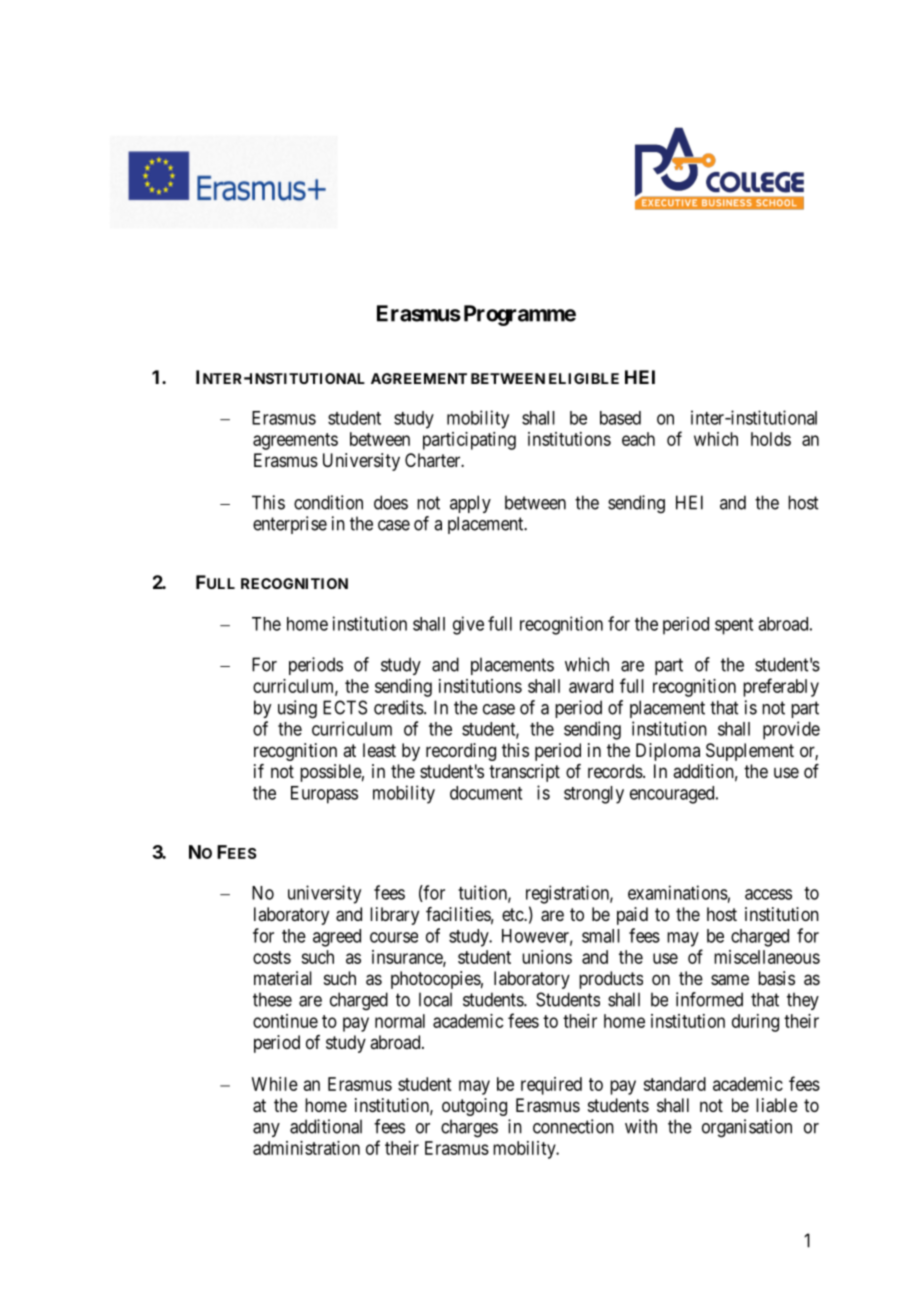  What do you see at coordinates (771, 439) in the image?
I see `holds` at bounding box center [771, 439].
